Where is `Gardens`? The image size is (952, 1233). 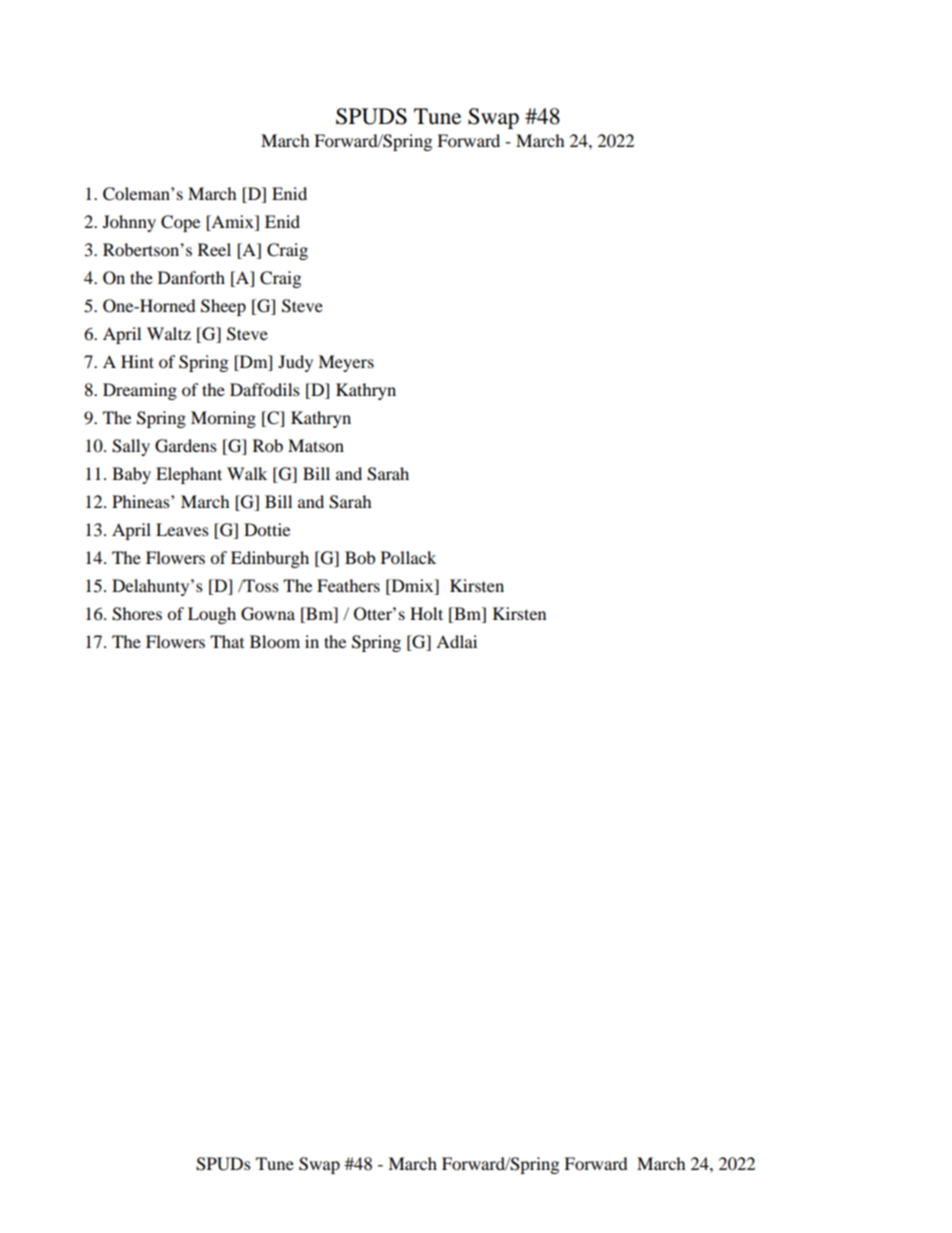
Gardens is located at coordinates (186, 446).
